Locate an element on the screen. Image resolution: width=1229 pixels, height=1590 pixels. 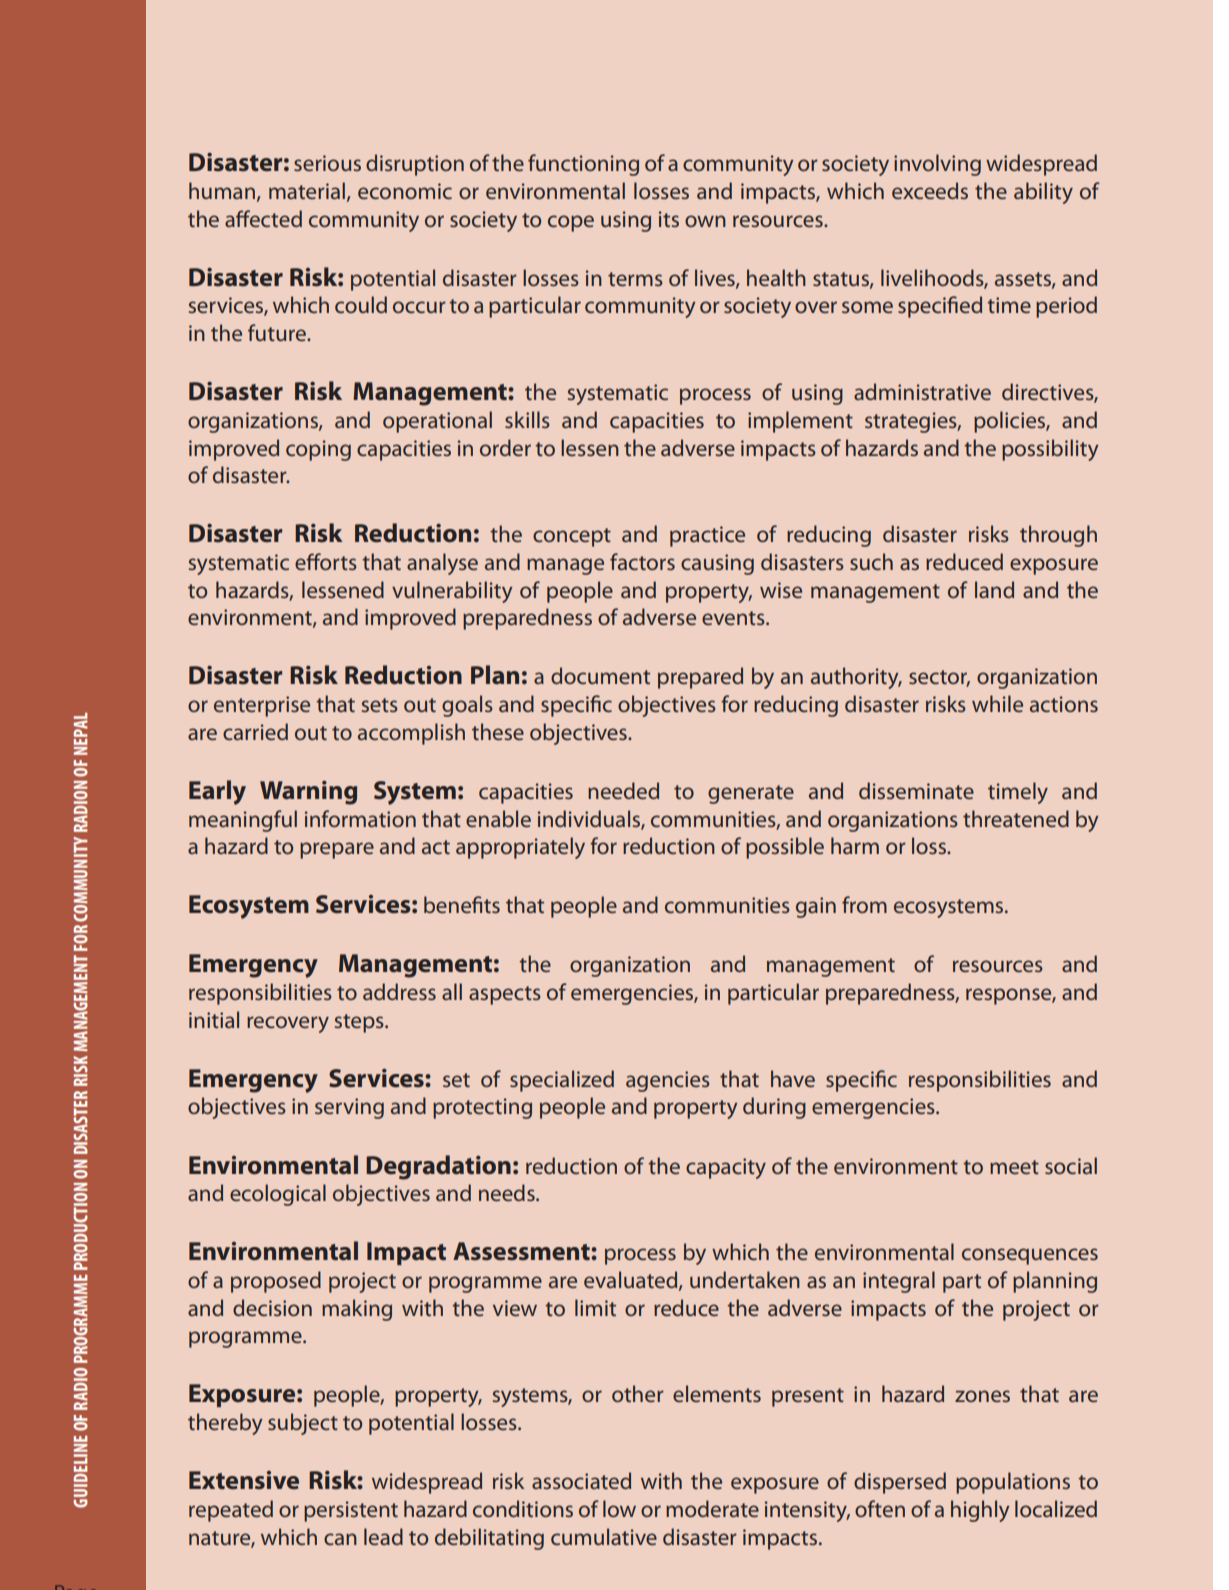
serving is located at coordinates (349, 1108).
